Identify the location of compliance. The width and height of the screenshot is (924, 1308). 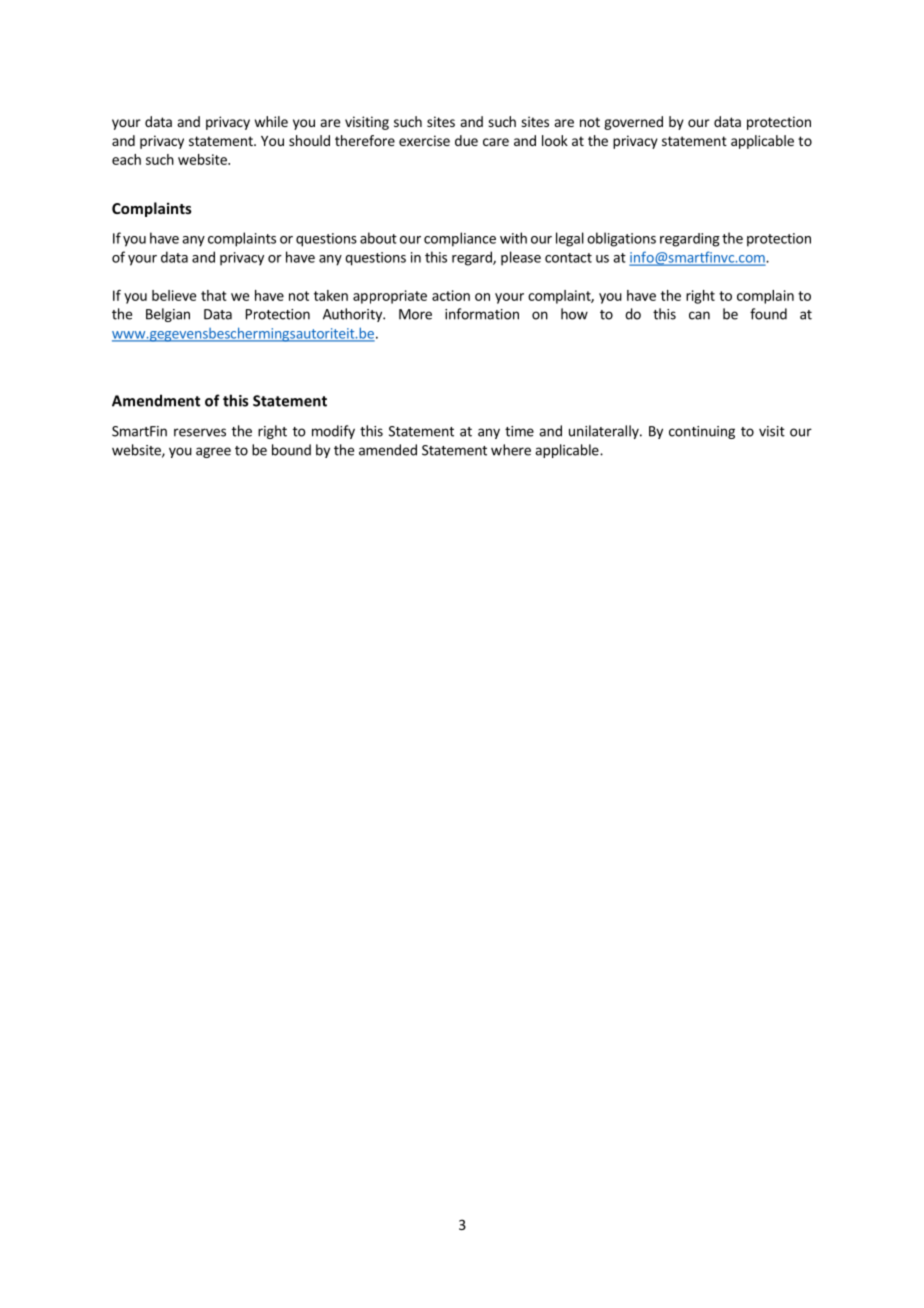
(460, 239).
